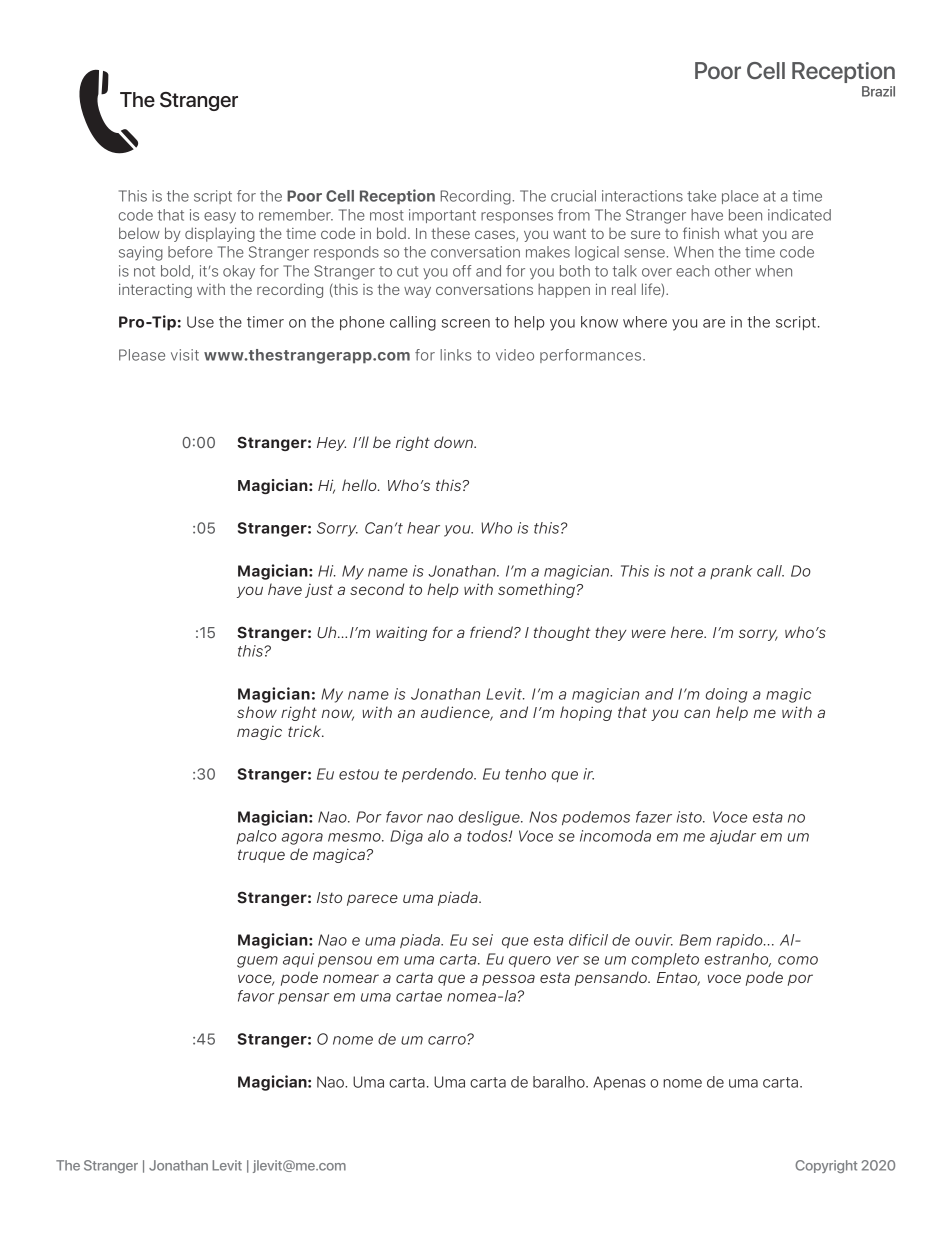 This screenshot has height=1233, width=952. What do you see at coordinates (319, 591) in the screenshot?
I see `just` at bounding box center [319, 591].
